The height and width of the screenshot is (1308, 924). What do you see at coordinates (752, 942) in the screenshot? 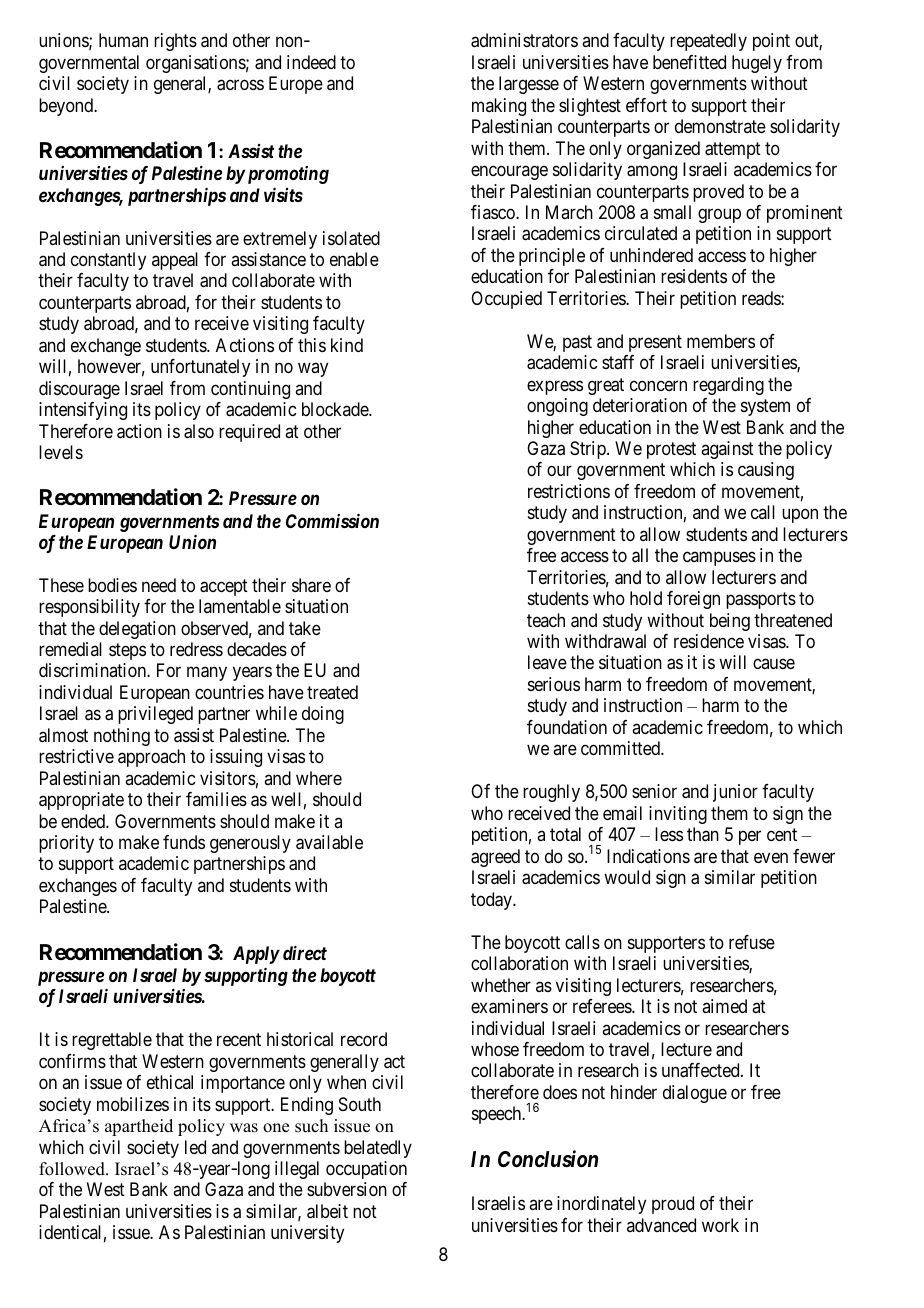
I see `refuse` at bounding box center [752, 942].
